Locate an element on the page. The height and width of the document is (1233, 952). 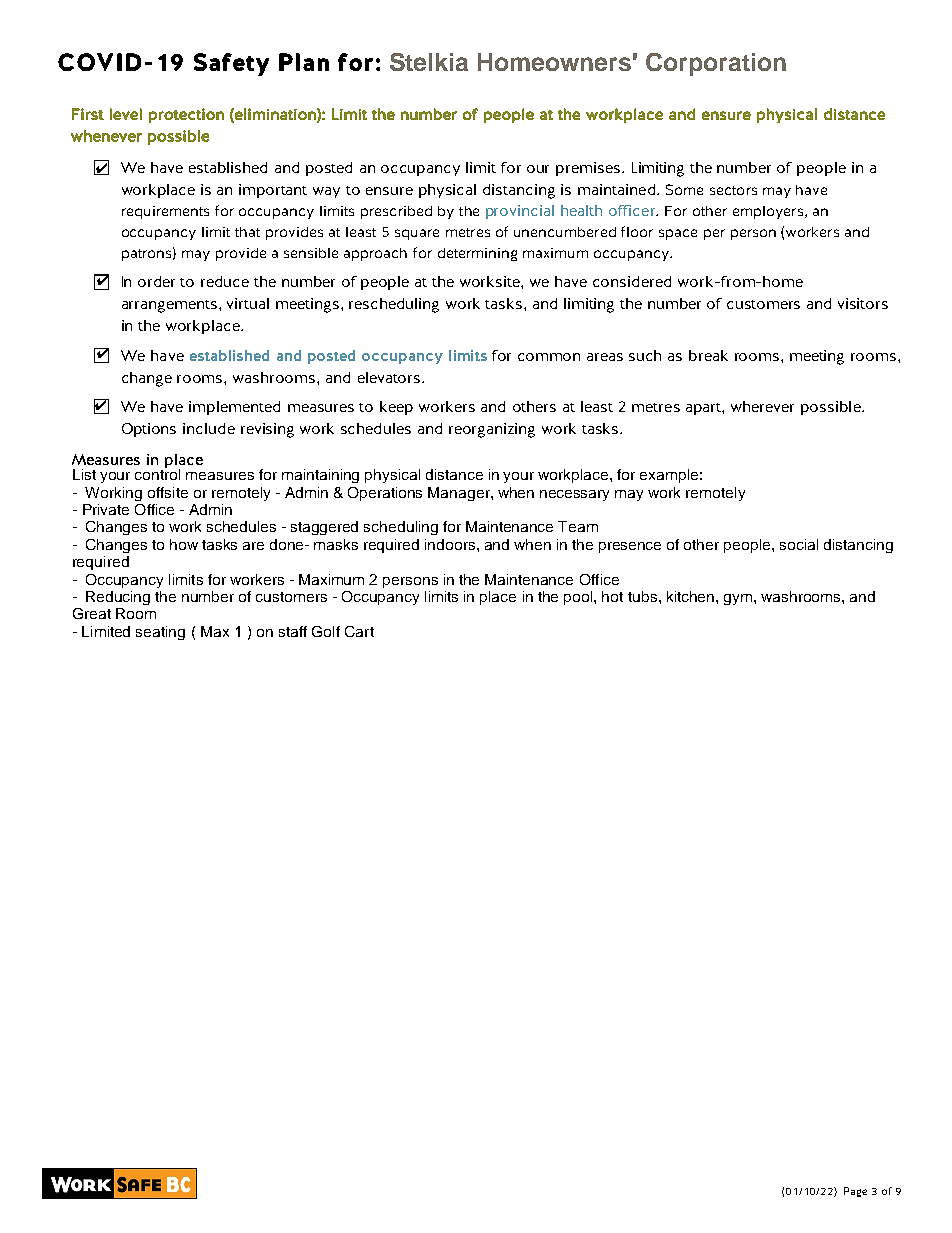
seating is located at coordinates (160, 633).
